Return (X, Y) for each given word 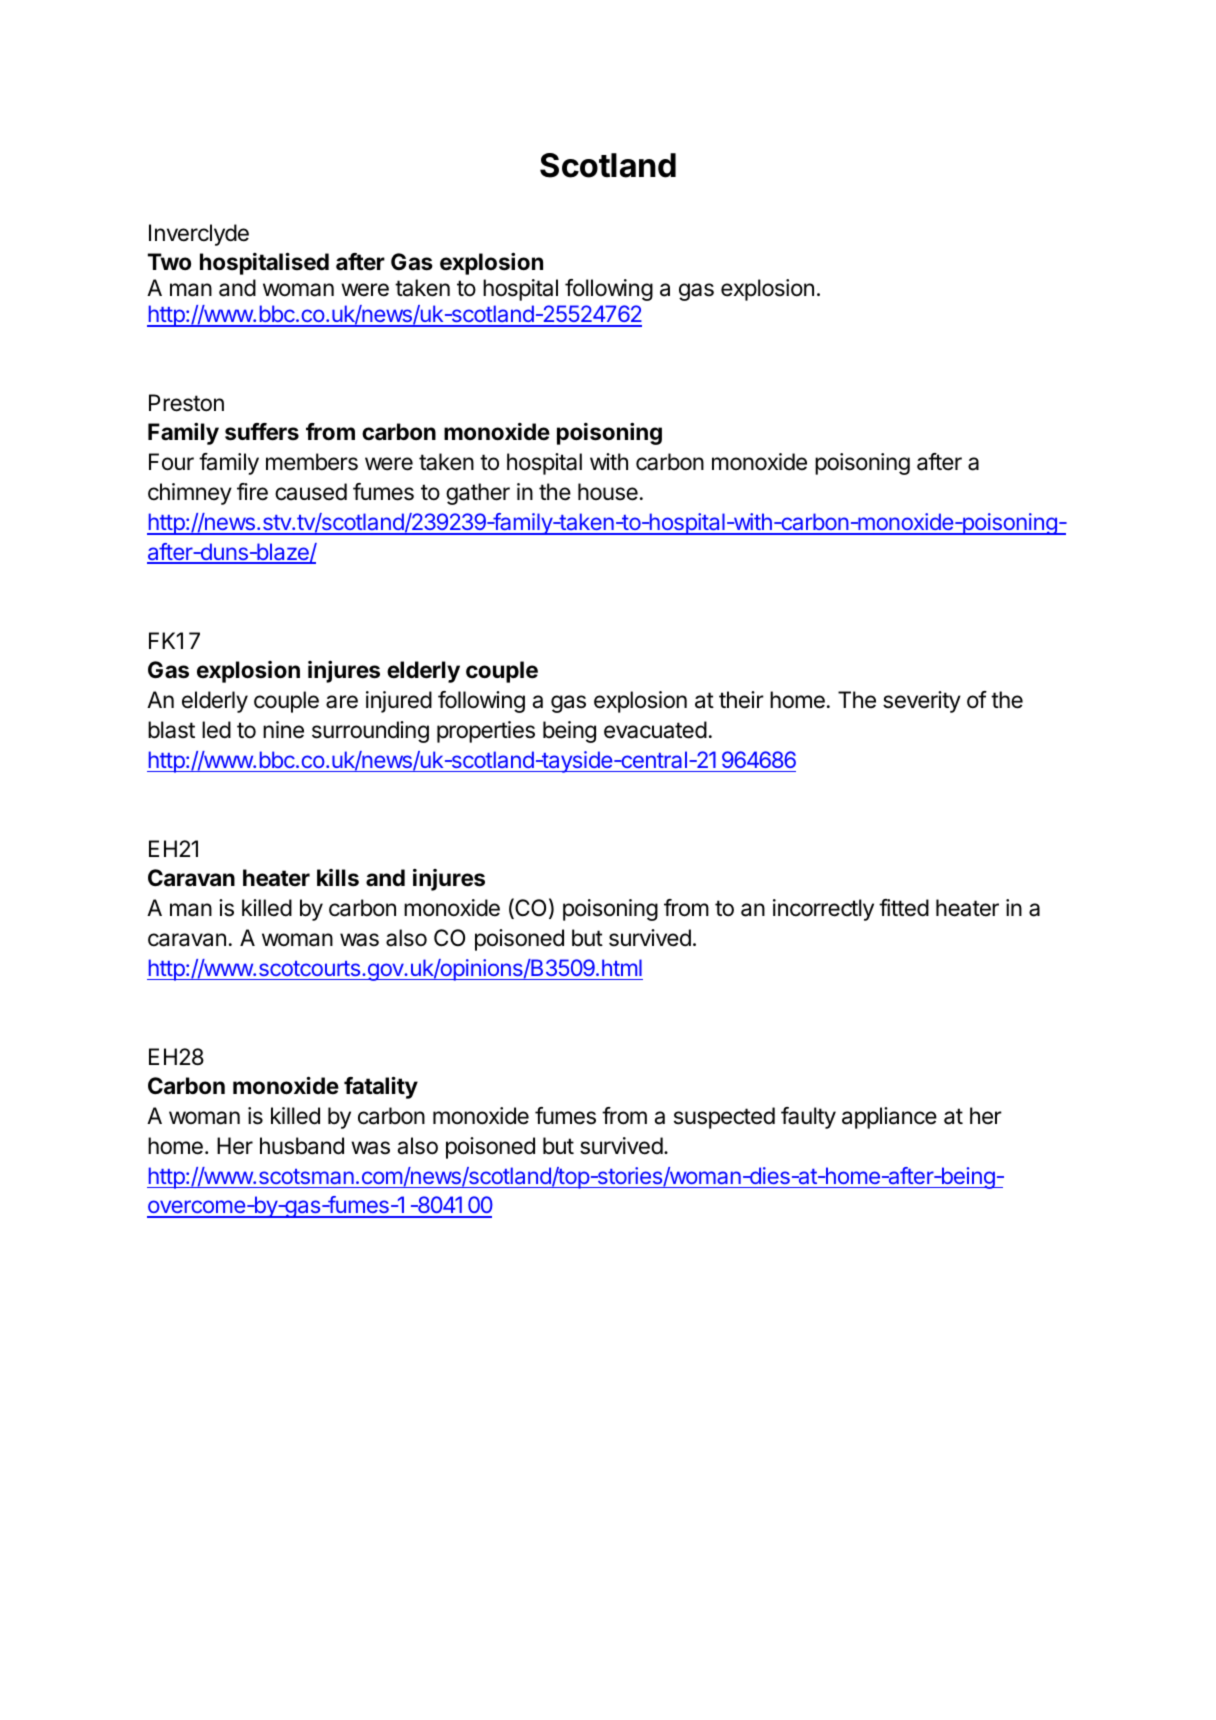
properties (486, 732)
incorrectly (823, 910)
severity (922, 702)
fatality (381, 1087)
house (608, 492)
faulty (808, 1118)
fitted (904, 908)
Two (169, 261)
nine (283, 729)
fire (252, 492)
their (741, 700)
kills (338, 878)
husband (302, 1146)
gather (478, 494)
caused (311, 492)
